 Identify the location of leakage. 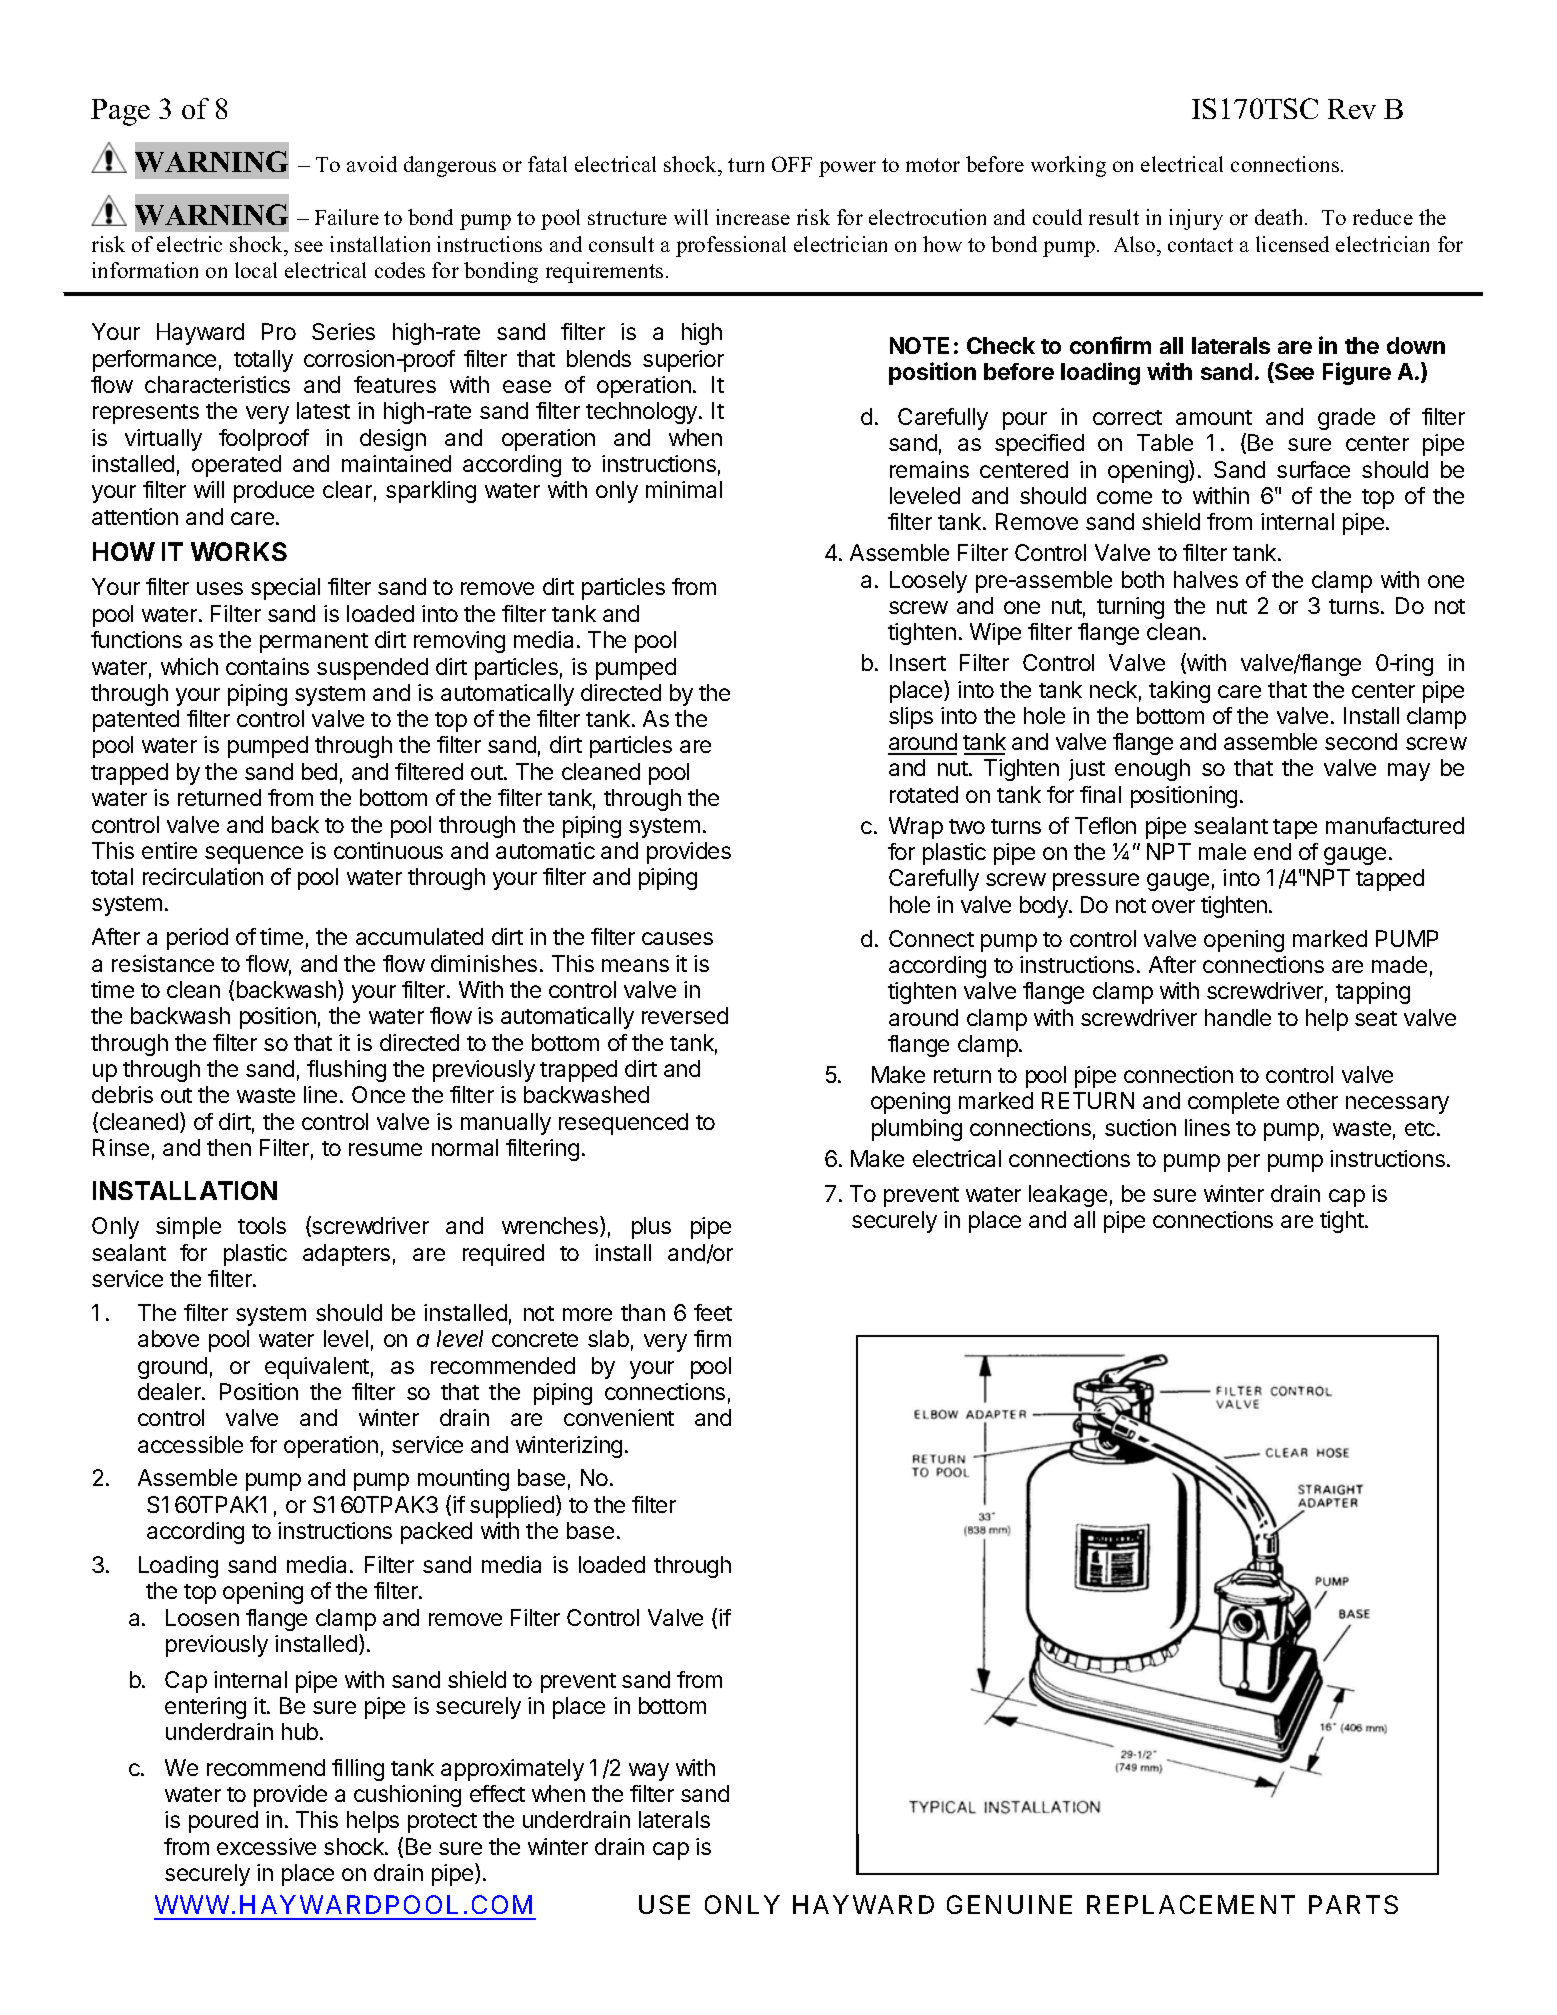
(1068, 1196).
